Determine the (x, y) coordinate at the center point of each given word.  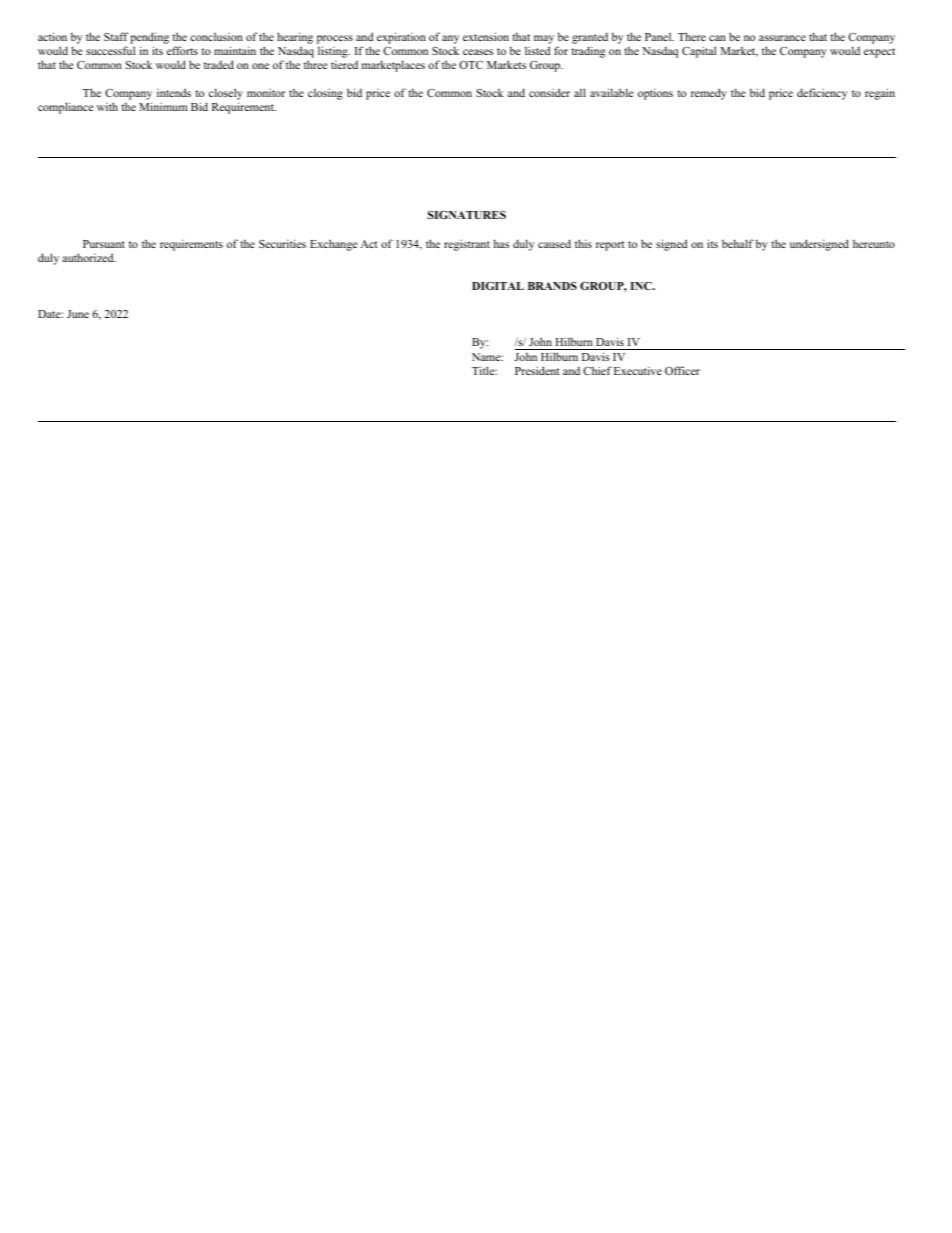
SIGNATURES (467, 214)
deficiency (822, 94)
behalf (737, 243)
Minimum (163, 106)
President (537, 370)
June (78, 314)
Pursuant (104, 244)
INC (642, 286)
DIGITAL (498, 285)
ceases (478, 52)
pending (149, 39)
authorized (89, 257)
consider (549, 92)
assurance (782, 38)
